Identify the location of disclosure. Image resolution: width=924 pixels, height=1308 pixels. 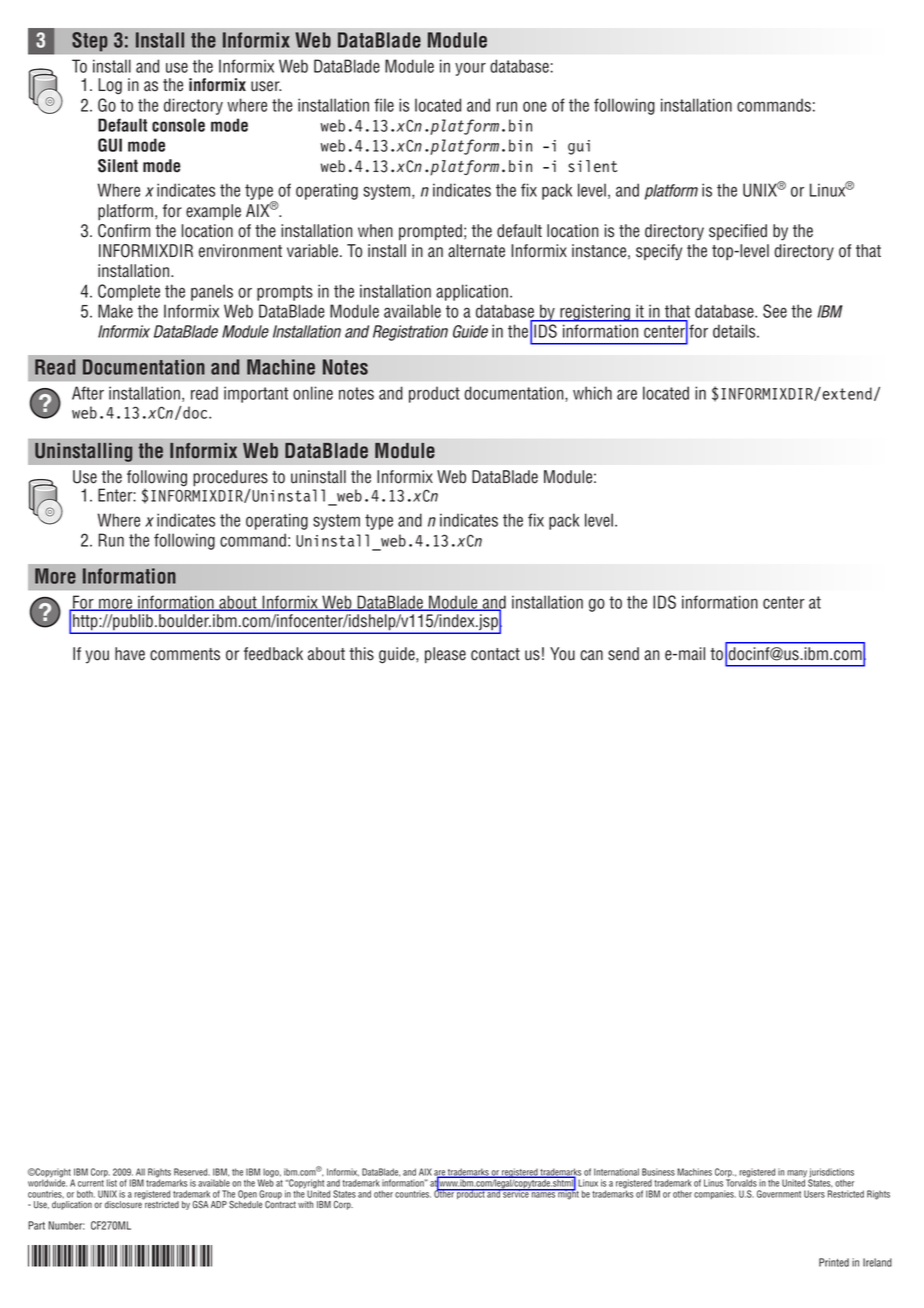
(124, 1203).
